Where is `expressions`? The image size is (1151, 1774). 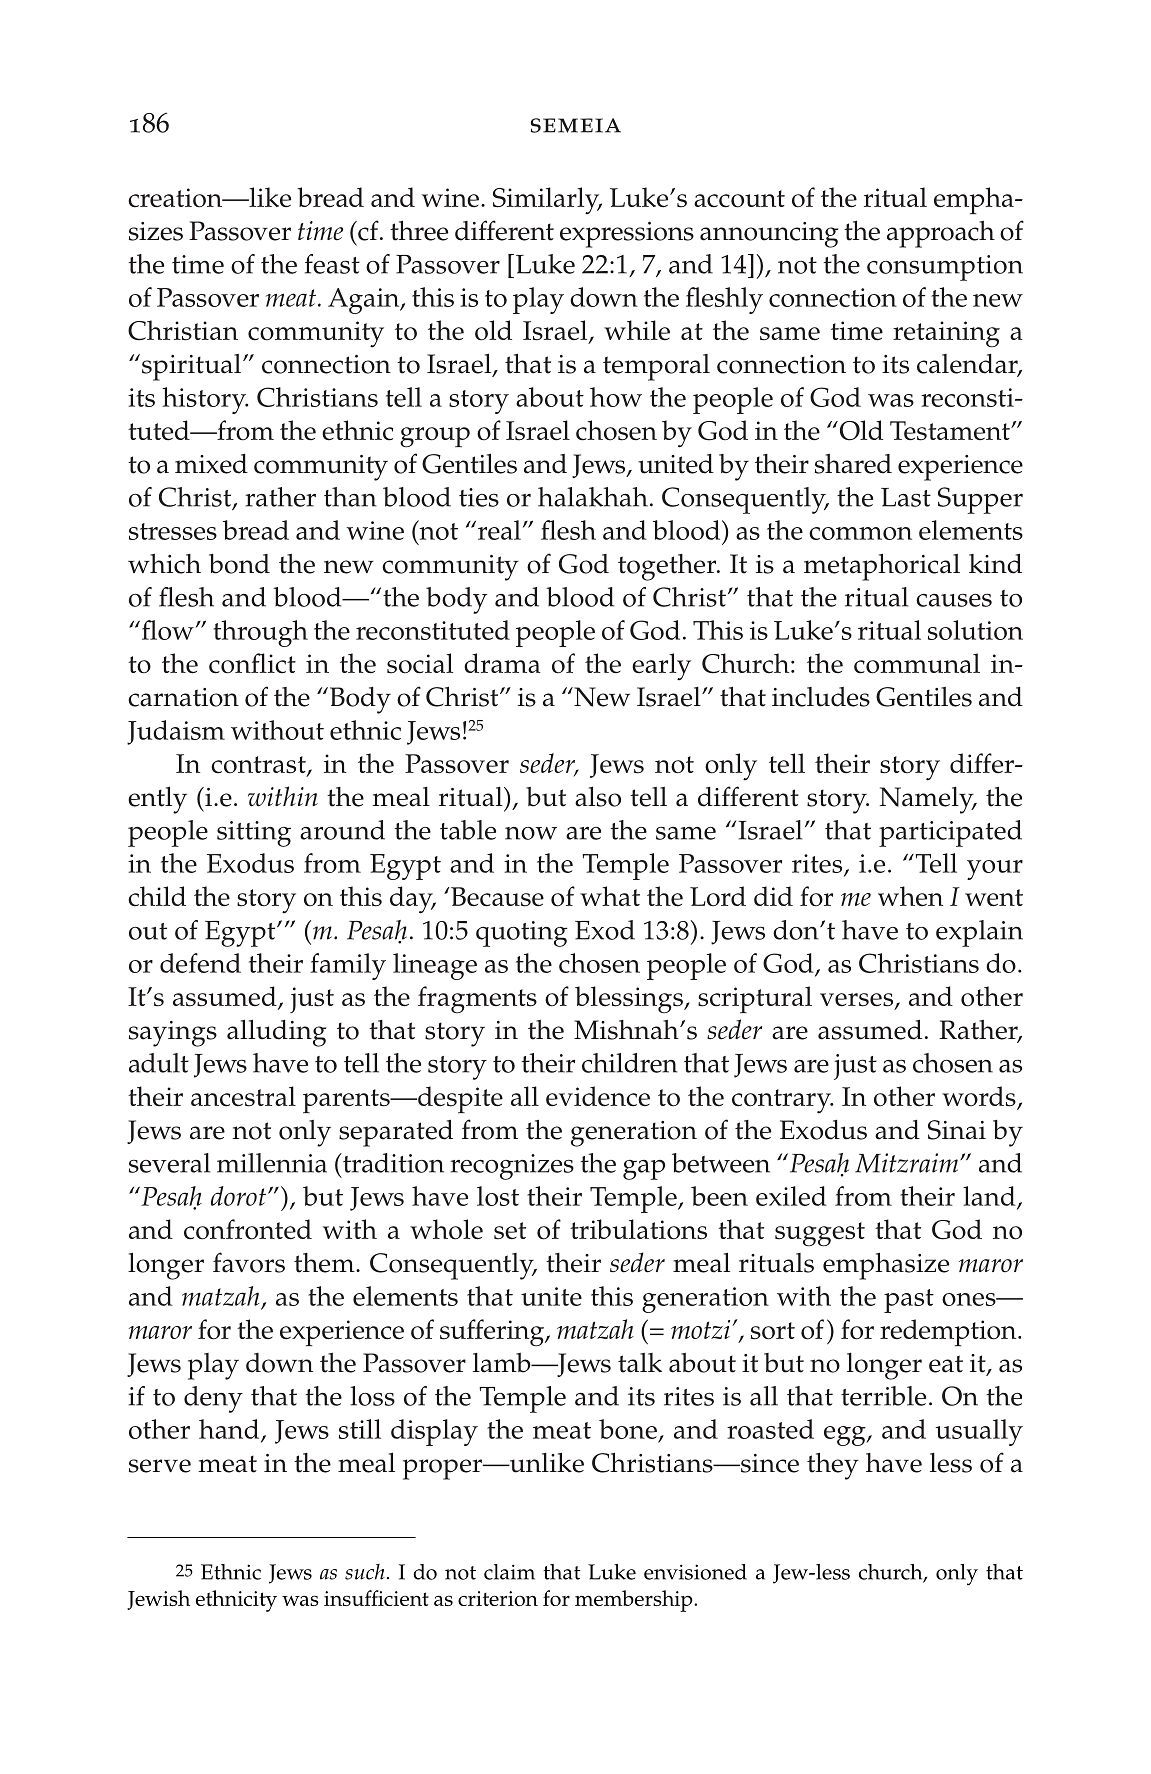 expressions is located at coordinates (627, 235).
